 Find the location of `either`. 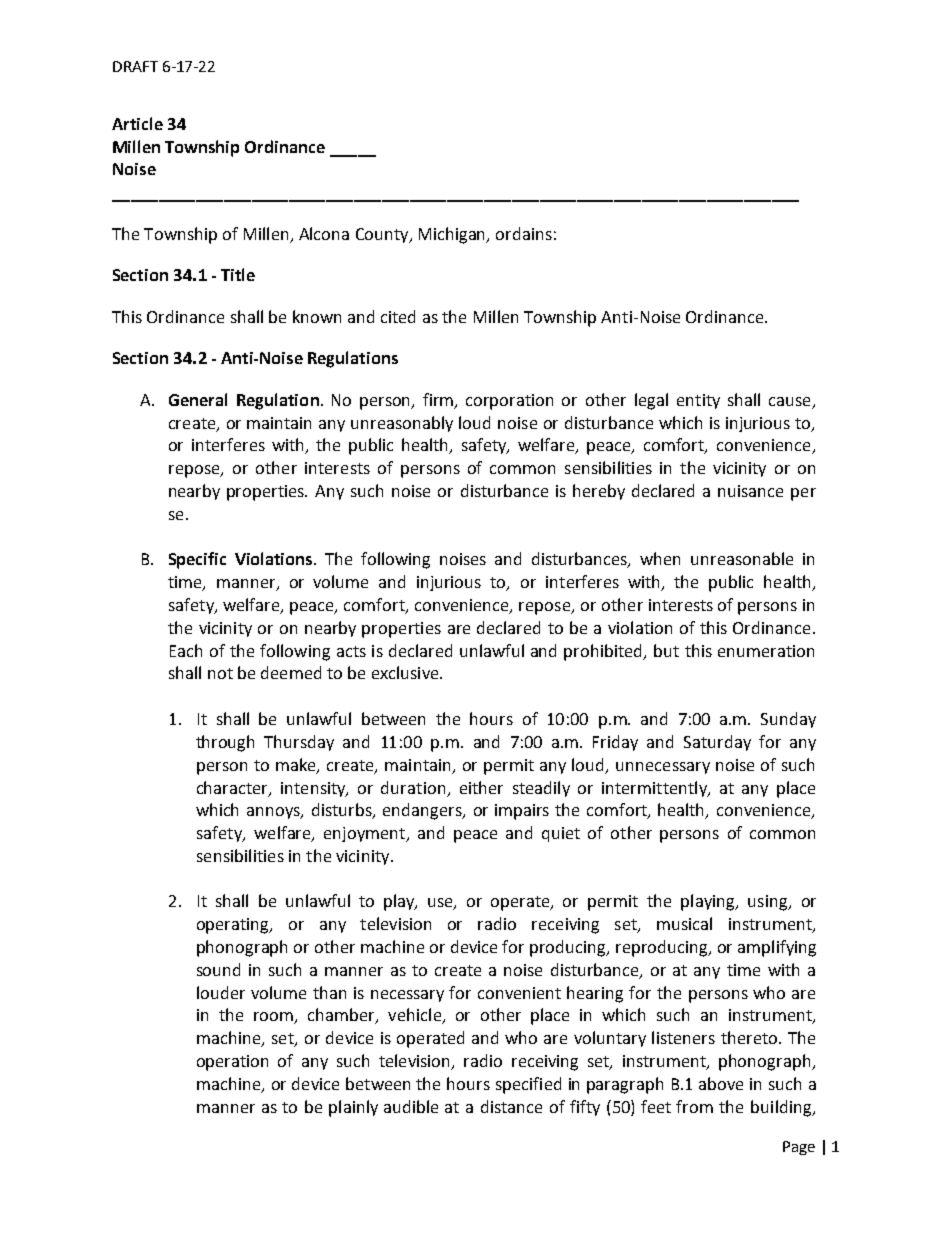

either is located at coordinates (481, 787).
